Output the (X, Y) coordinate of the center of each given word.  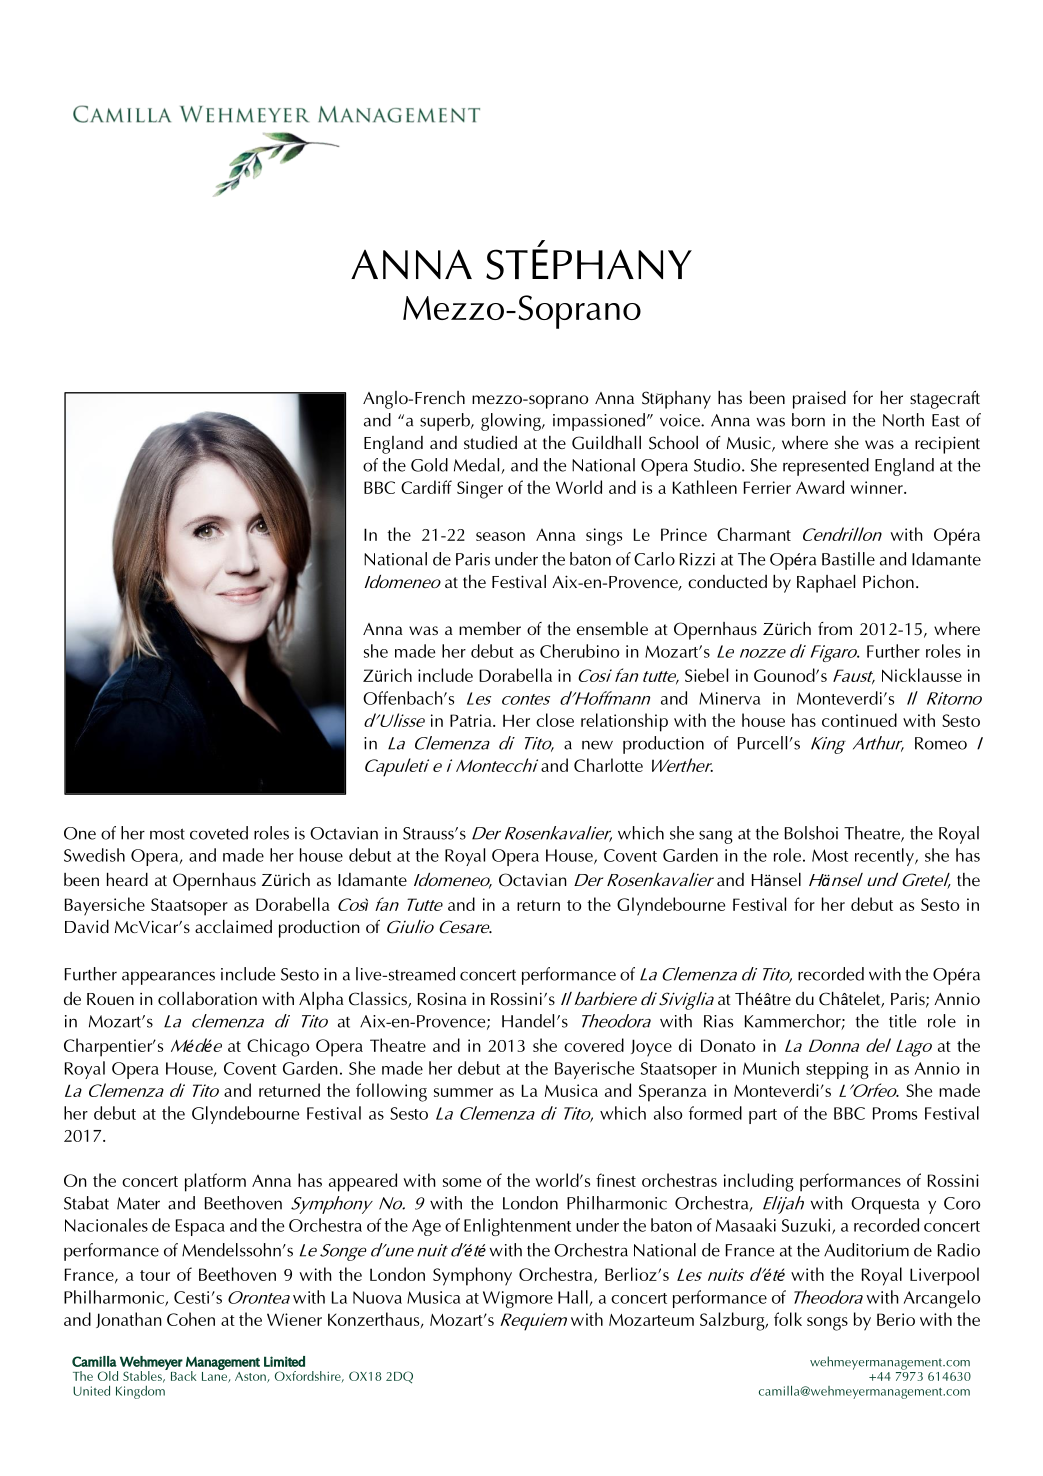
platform (215, 1182)
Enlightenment (517, 1227)
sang (716, 837)
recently (885, 857)
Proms (895, 1113)
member (490, 628)
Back (183, 1376)
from (835, 628)
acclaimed (233, 926)
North (903, 420)
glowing (512, 422)
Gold (429, 465)
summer (463, 1092)
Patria (472, 720)
